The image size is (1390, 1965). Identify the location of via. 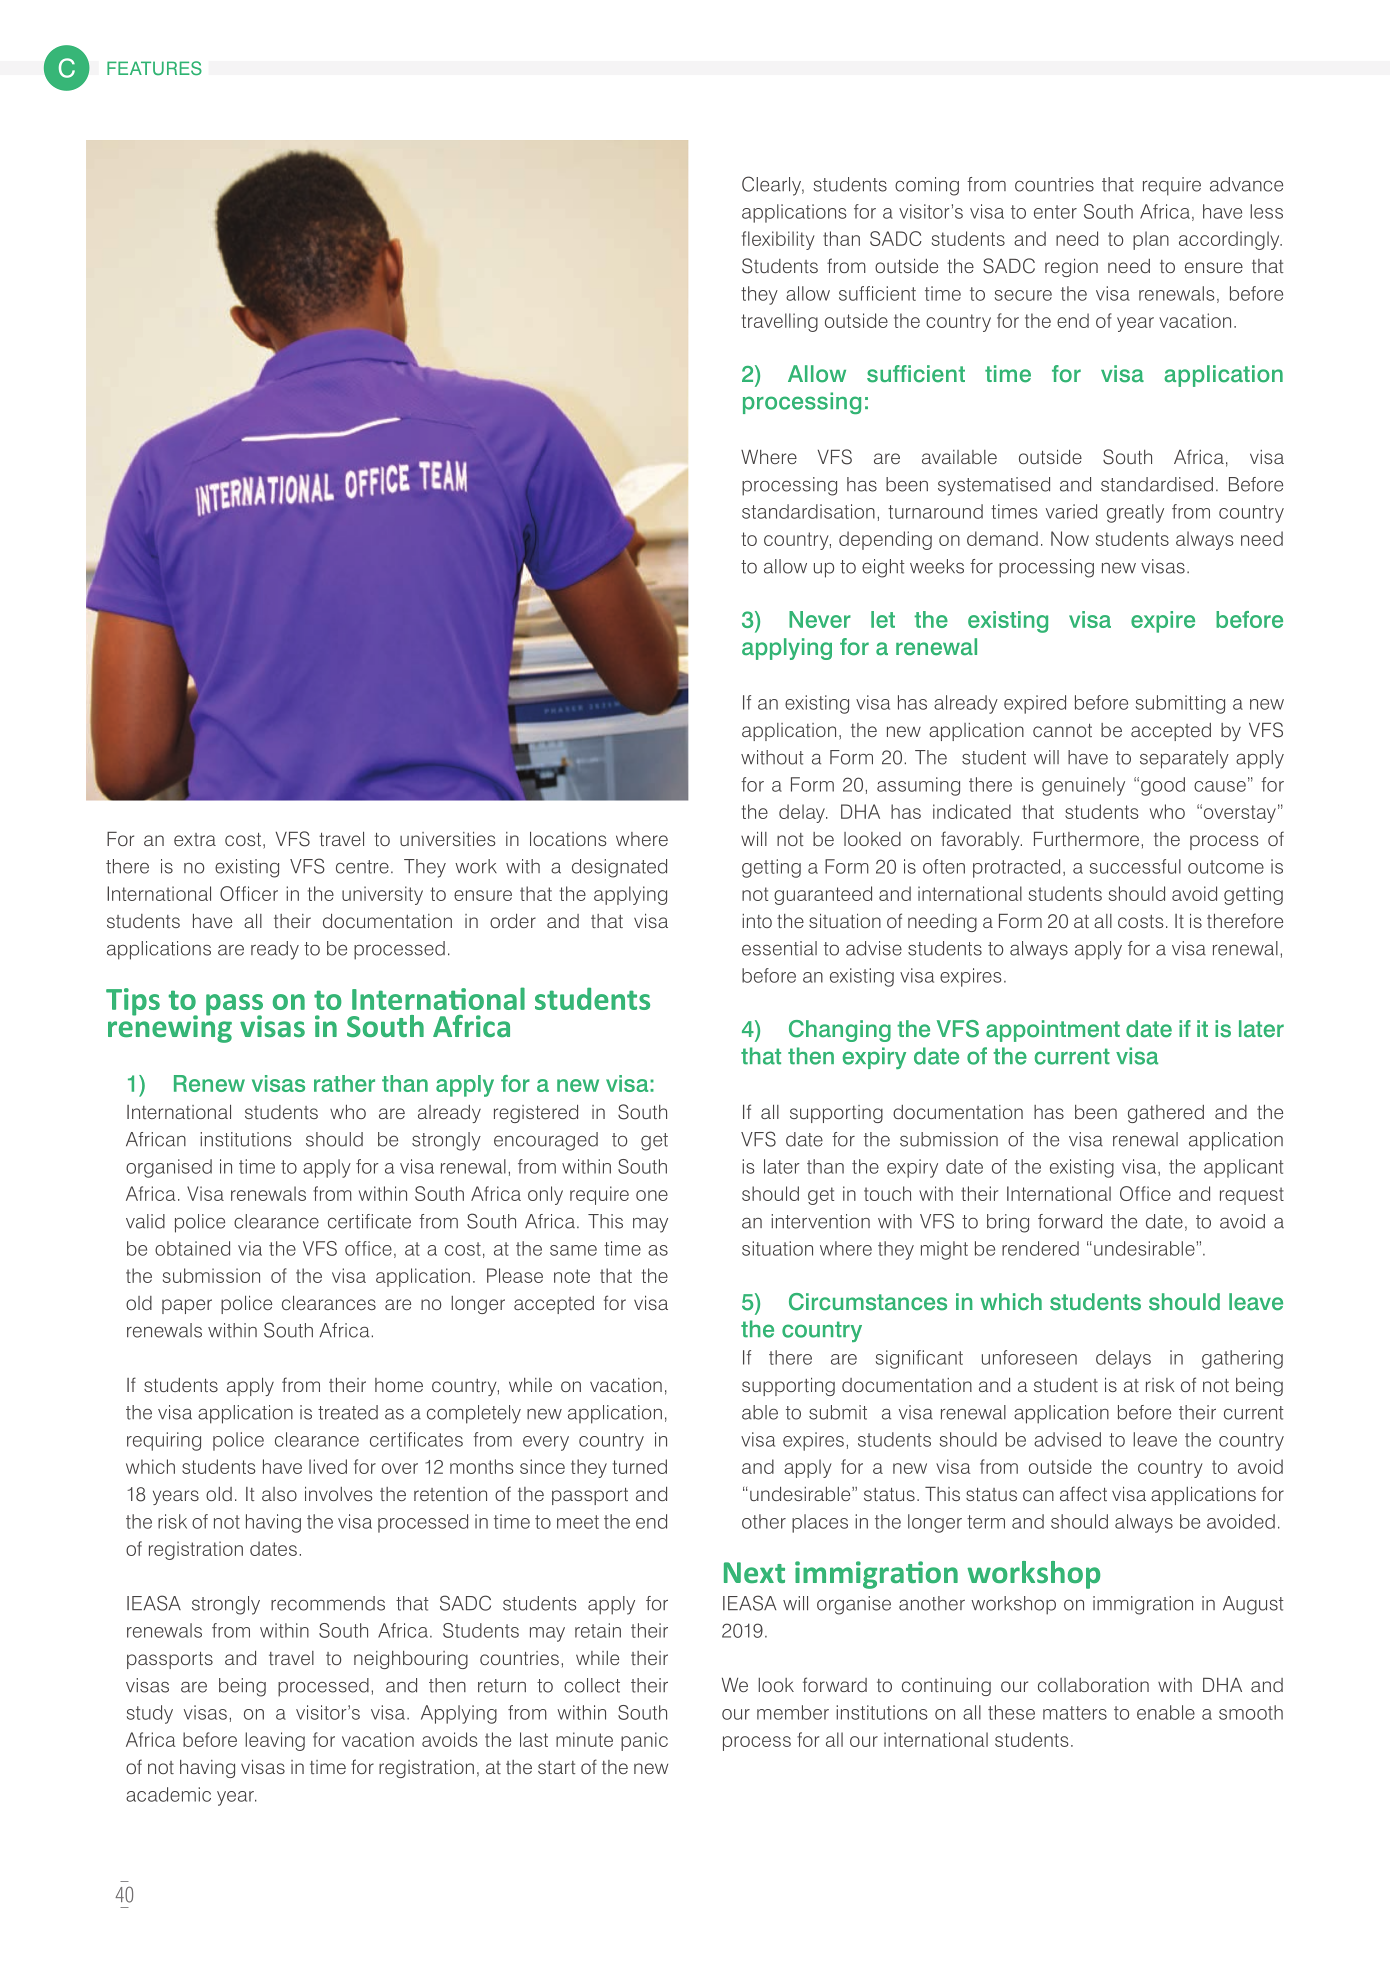
(250, 1248).
